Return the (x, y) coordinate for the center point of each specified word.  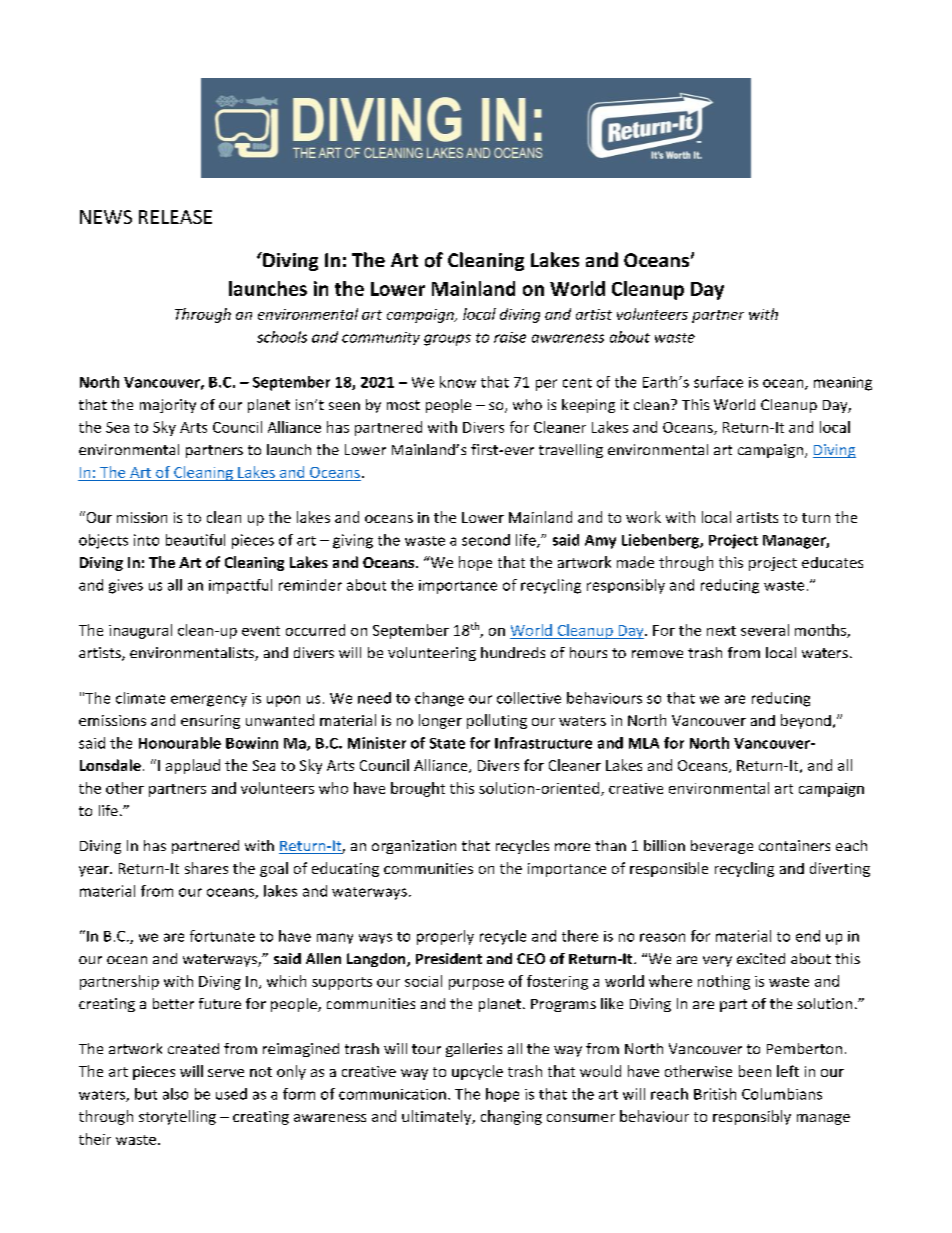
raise (510, 337)
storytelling (177, 1117)
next (721, 631)
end (808, 936)
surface (718, 382)
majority (168, 406)
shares (206, 868)
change (439, 699)
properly (445, 937)
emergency (209, 701)
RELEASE (175, 217)
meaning (843, 384)
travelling (571, 451)
